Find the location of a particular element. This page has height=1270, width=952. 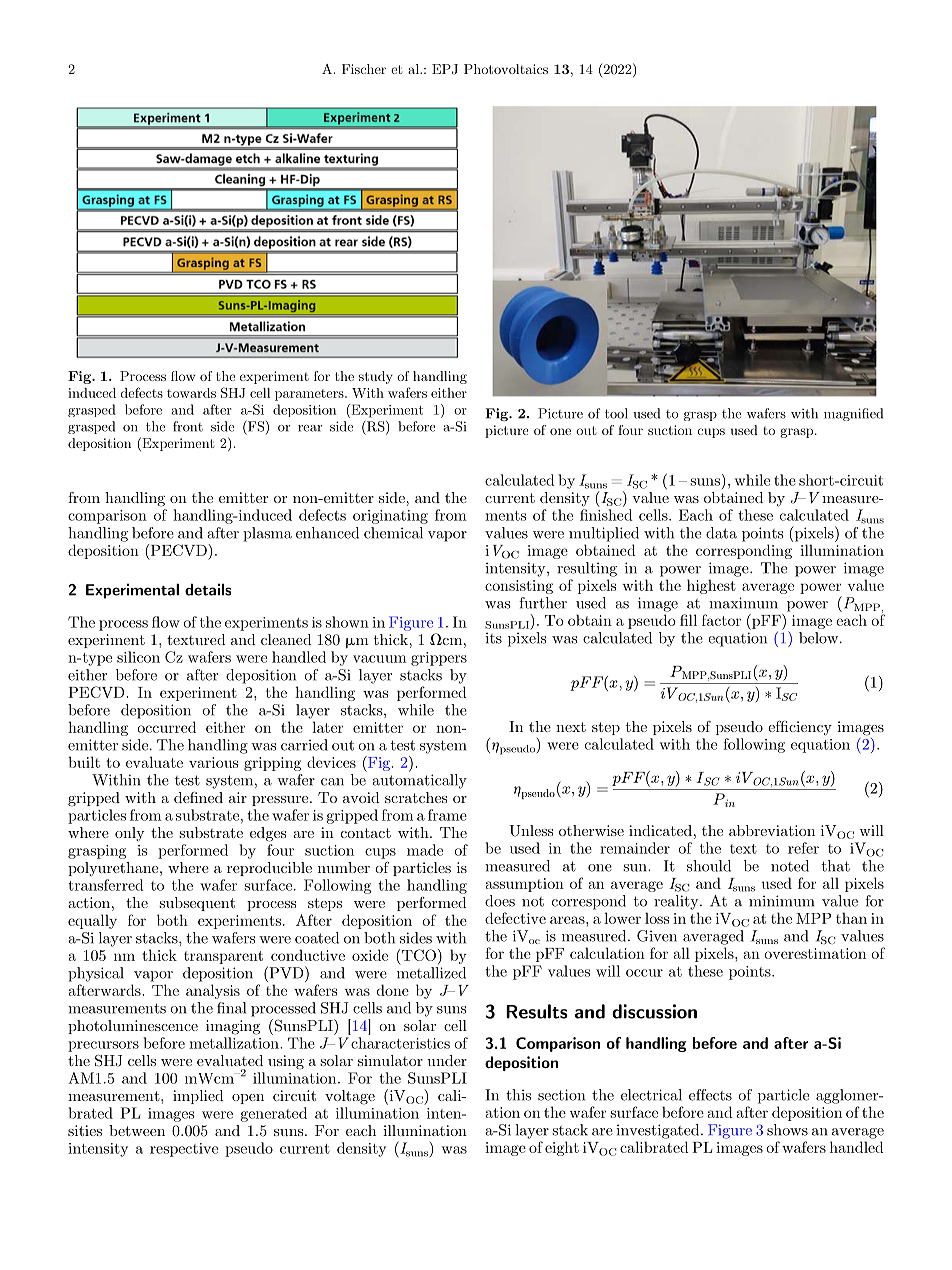

Fischer is located at coordinates (364, 69).
